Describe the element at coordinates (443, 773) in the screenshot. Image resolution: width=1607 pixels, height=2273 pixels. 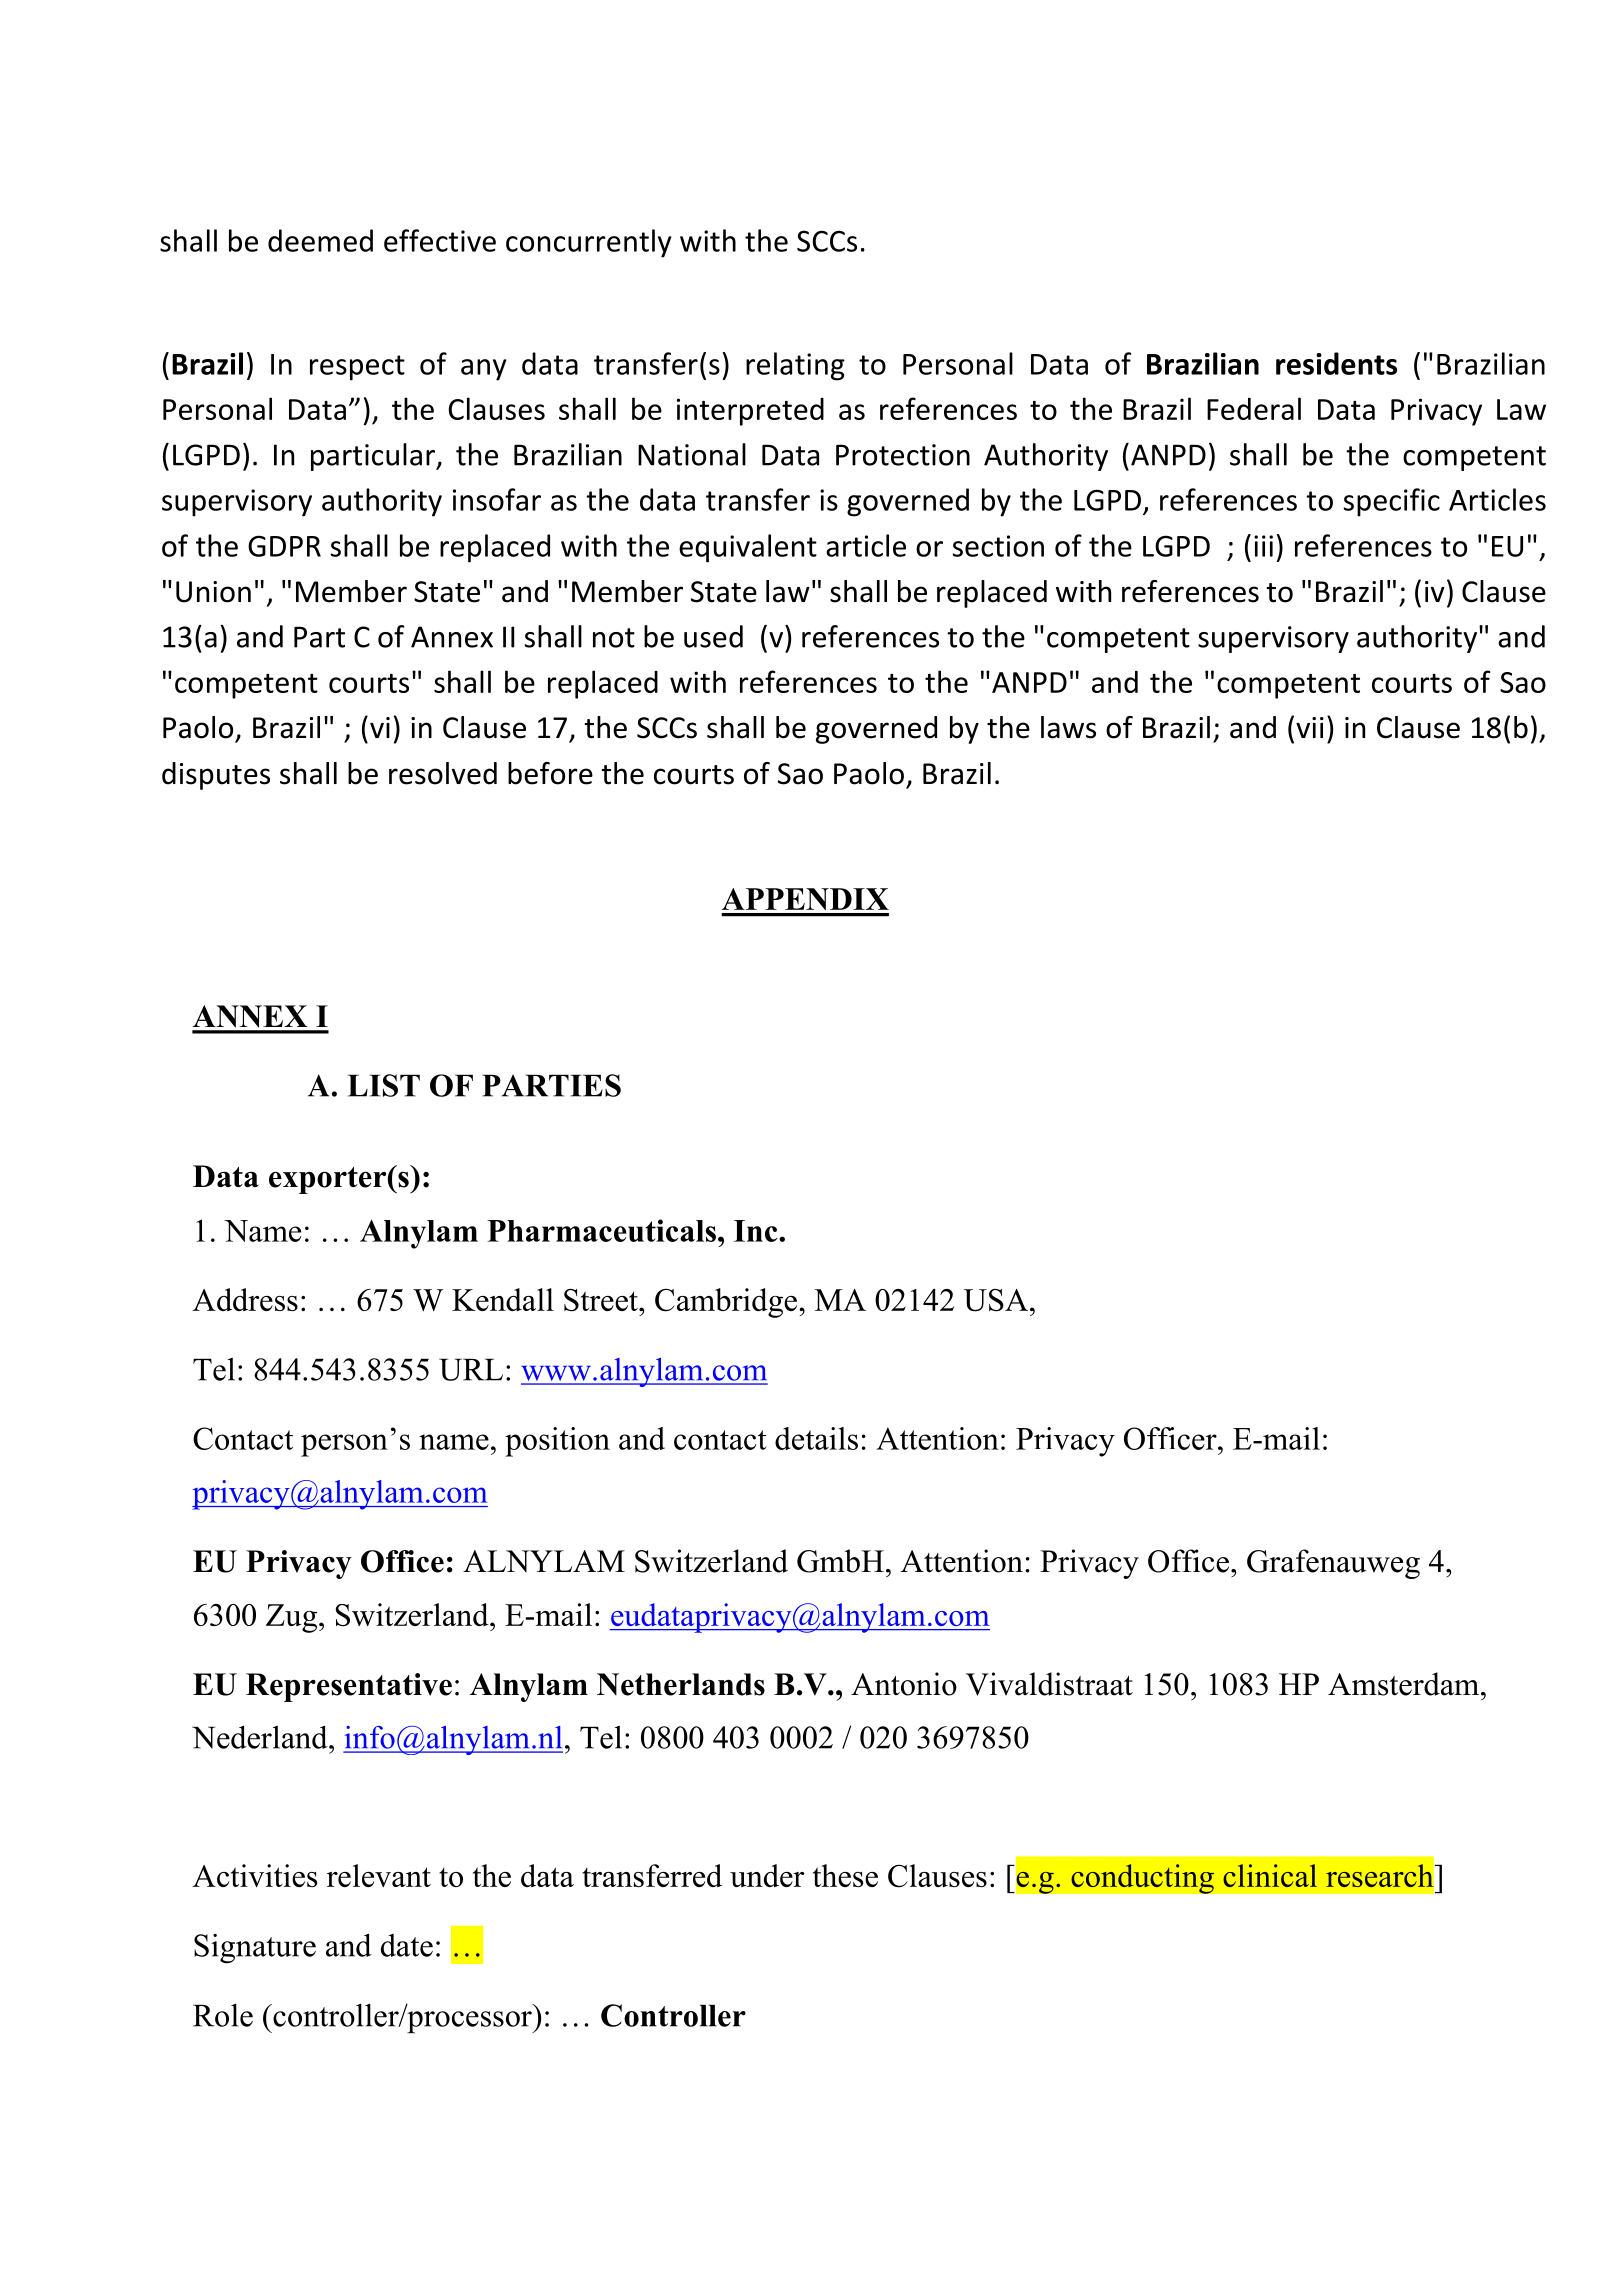
I see `resolved` at that location.
